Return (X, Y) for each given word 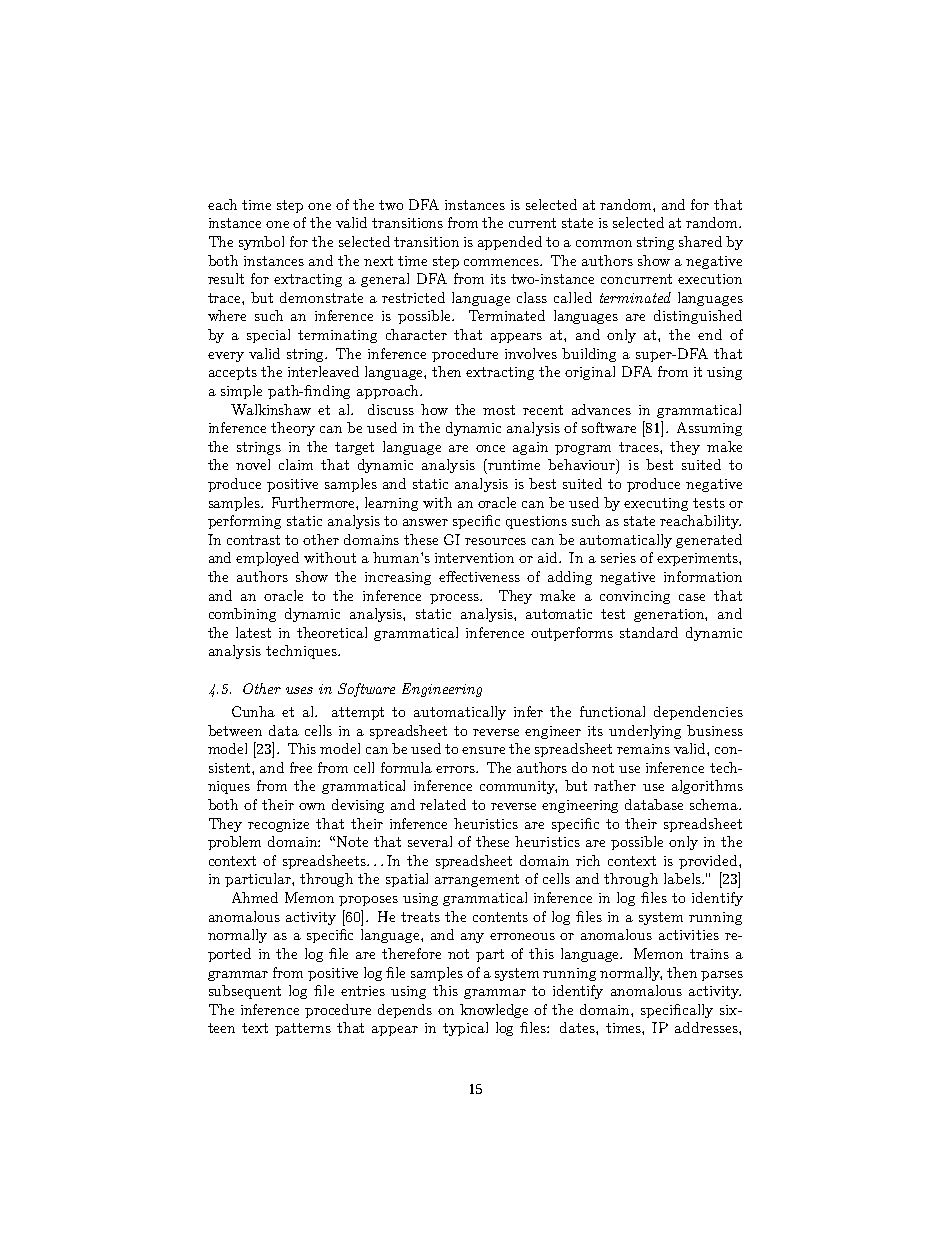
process (456, 599)
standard (649, 632)
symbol (261, 243)
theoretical (332, 632)
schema (715, 804)
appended (510, 243)
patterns (303, 1029)
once (490, 448)
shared (700, 241)
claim (296, 464)
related (443, 804)
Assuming (709, 429)
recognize (278, 825)
